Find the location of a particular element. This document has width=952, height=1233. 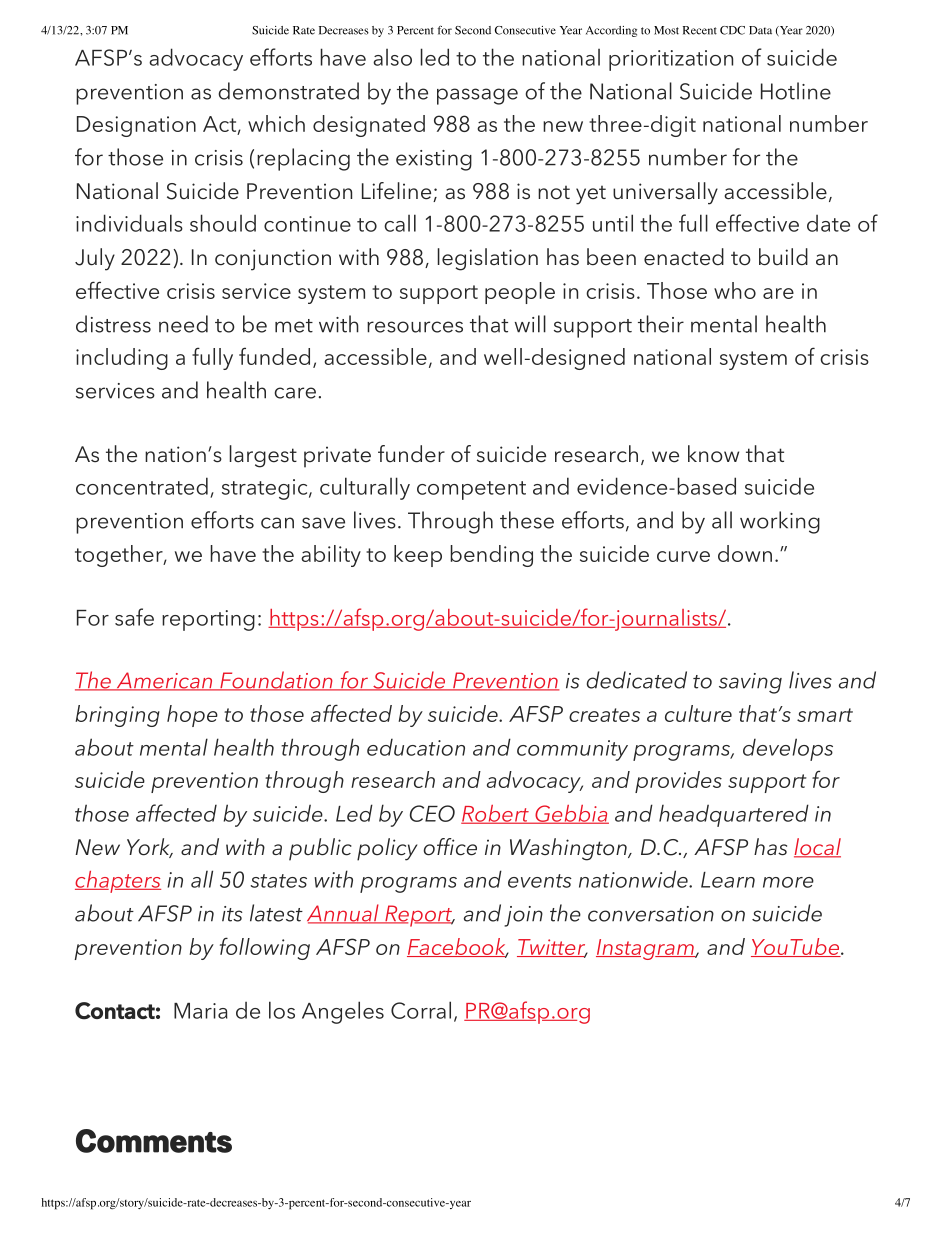

legislation is located at coordinates (488, 259).
